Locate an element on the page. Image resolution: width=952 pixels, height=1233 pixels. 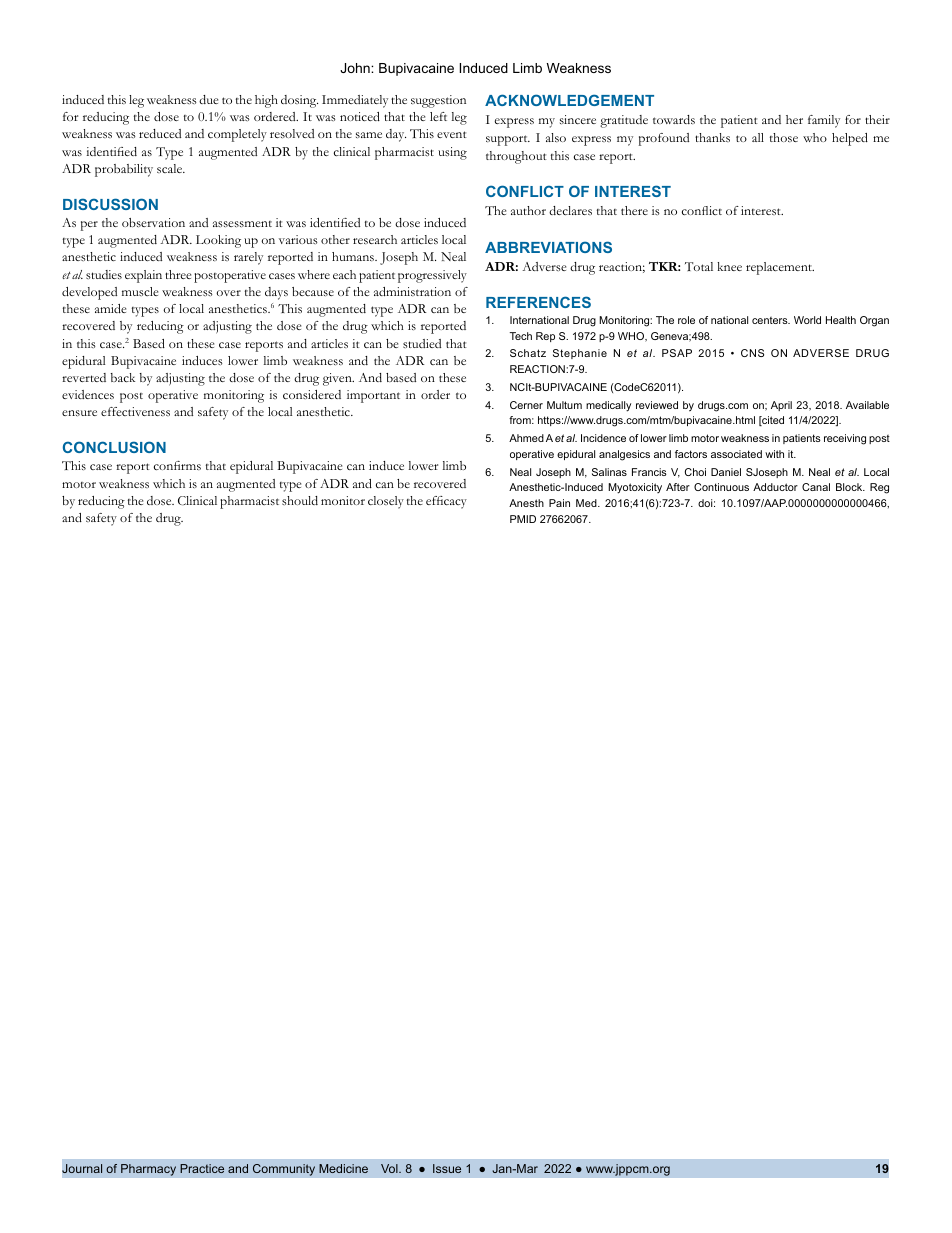
Adductor is located at coordinates (775, 487).
